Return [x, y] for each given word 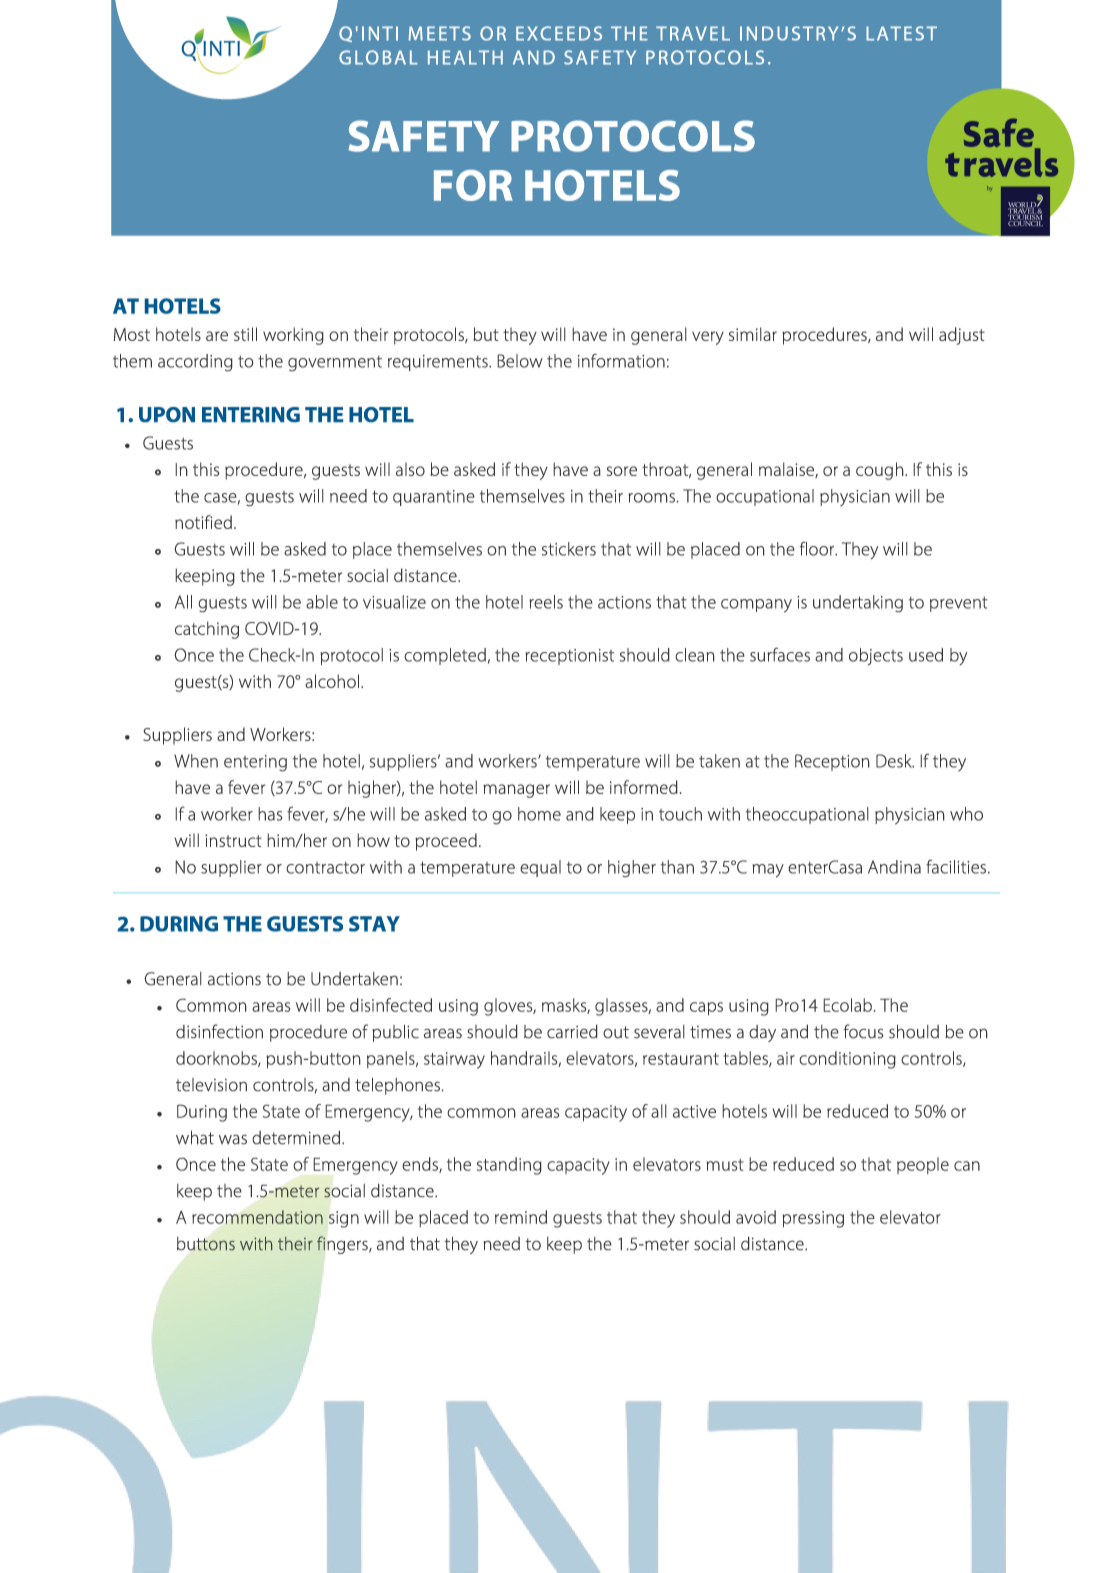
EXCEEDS [559, 33]
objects [876, 657]
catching [207, 630]
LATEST [901, 33]
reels [546, 602]
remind [521, 1217]
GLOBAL [378, 57]
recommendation [257, 1217]
